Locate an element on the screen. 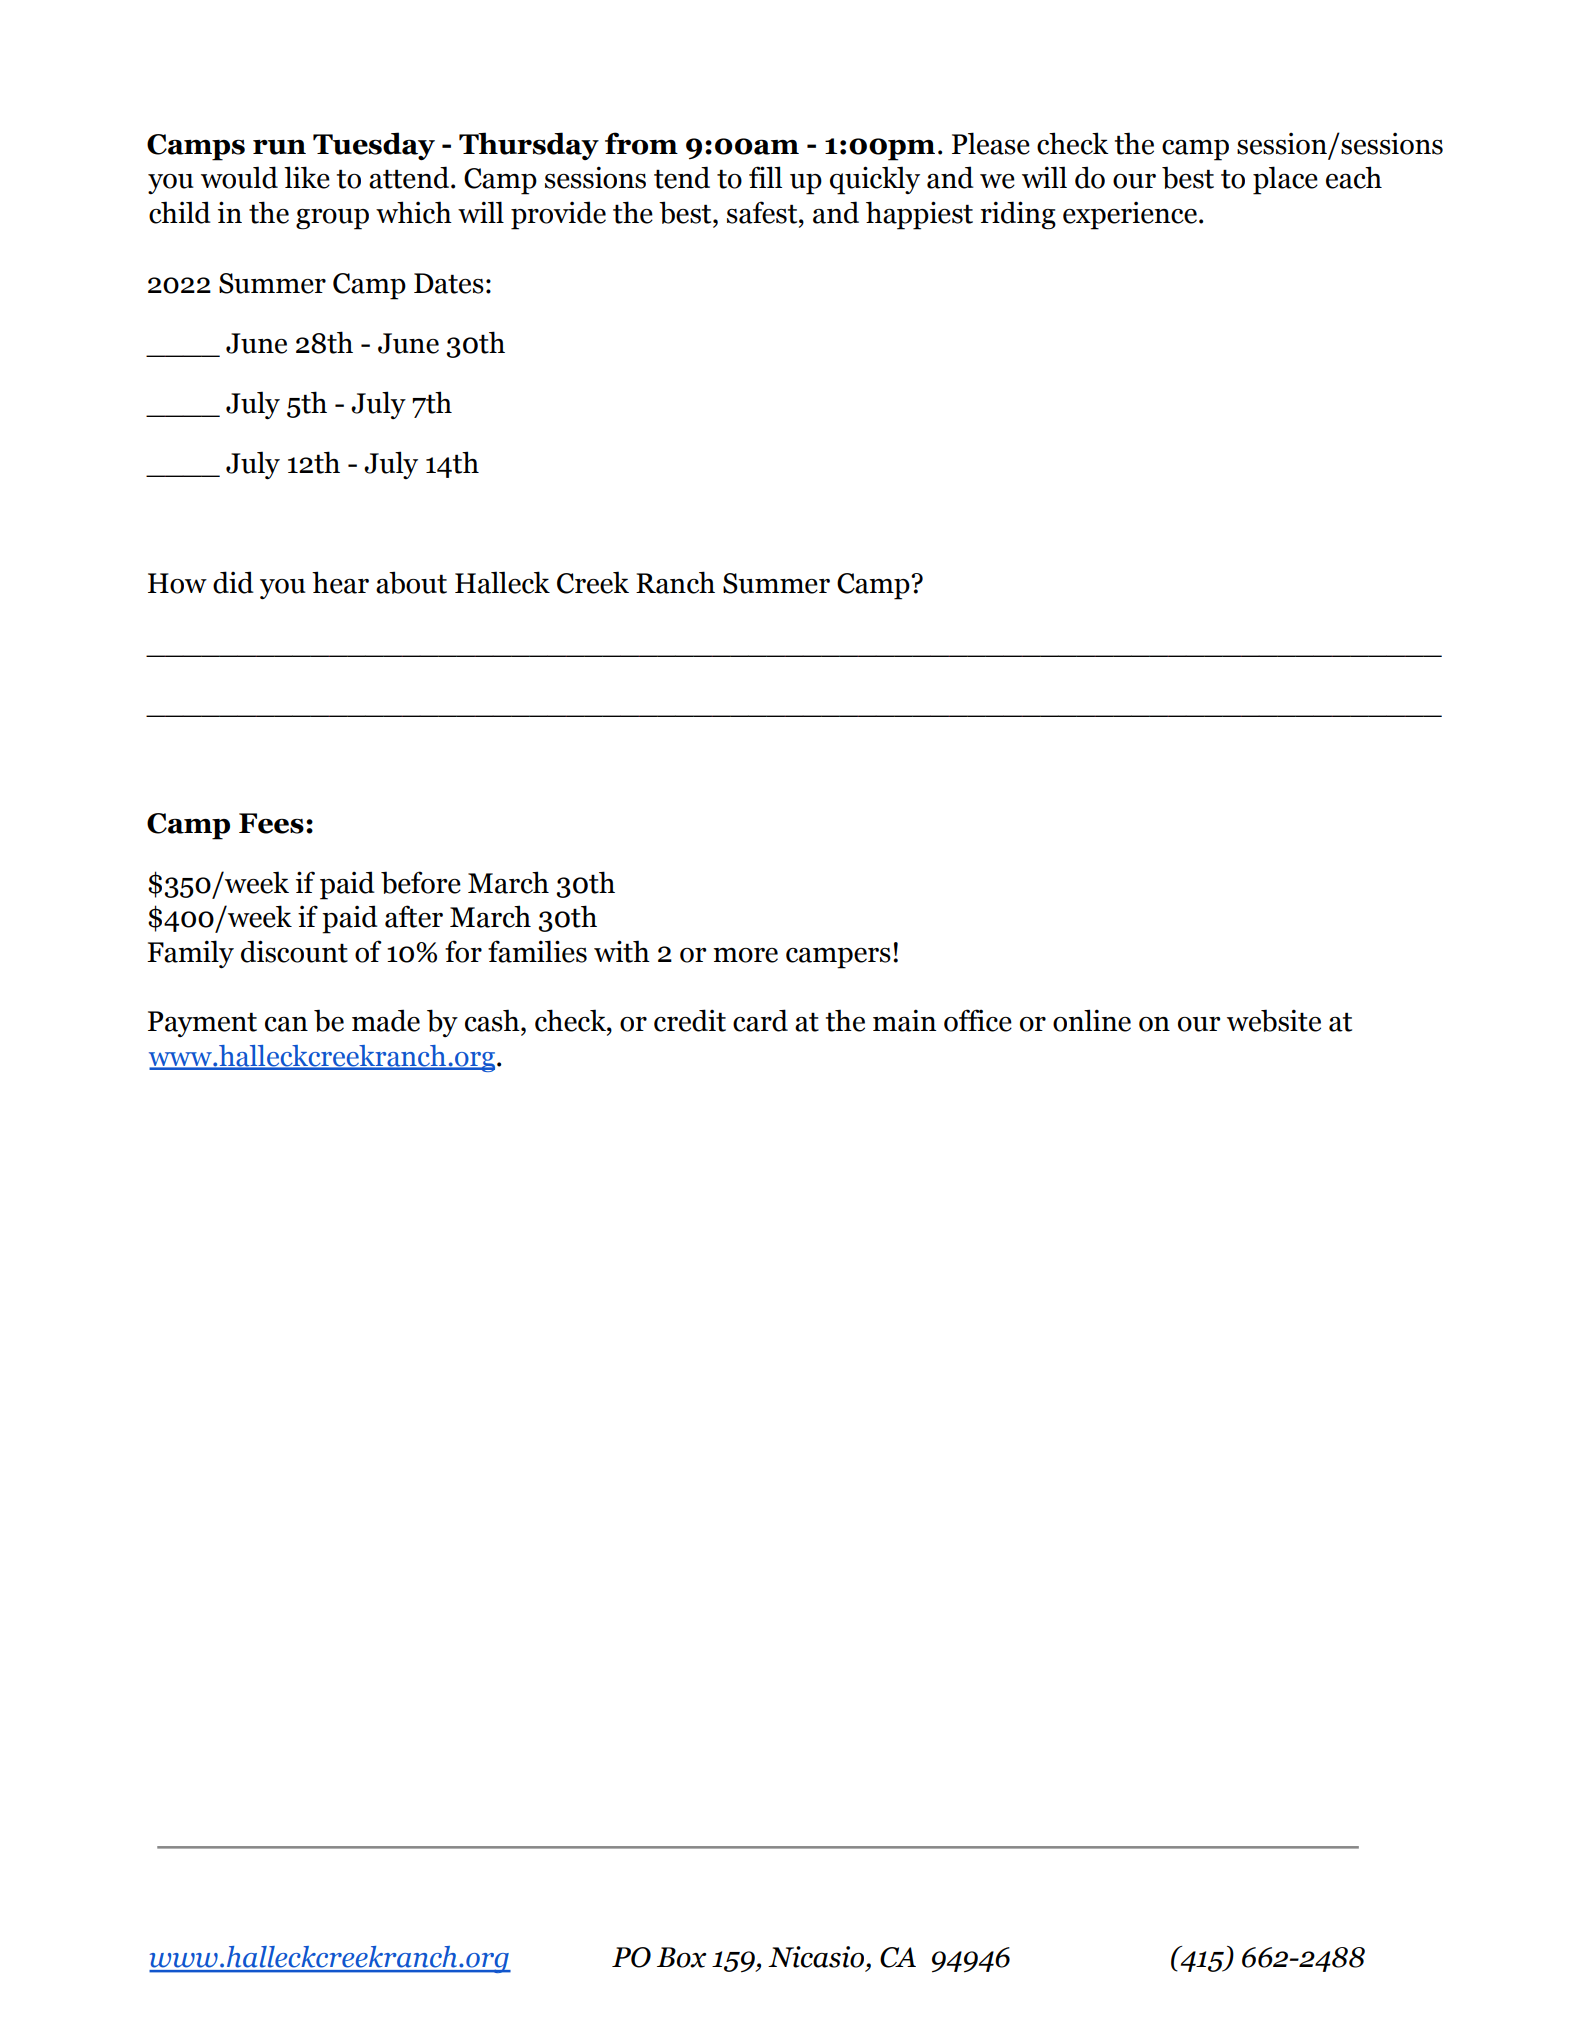 This screenshot has height=2042, width=1578. safest is located at coordinates (763, 212).
